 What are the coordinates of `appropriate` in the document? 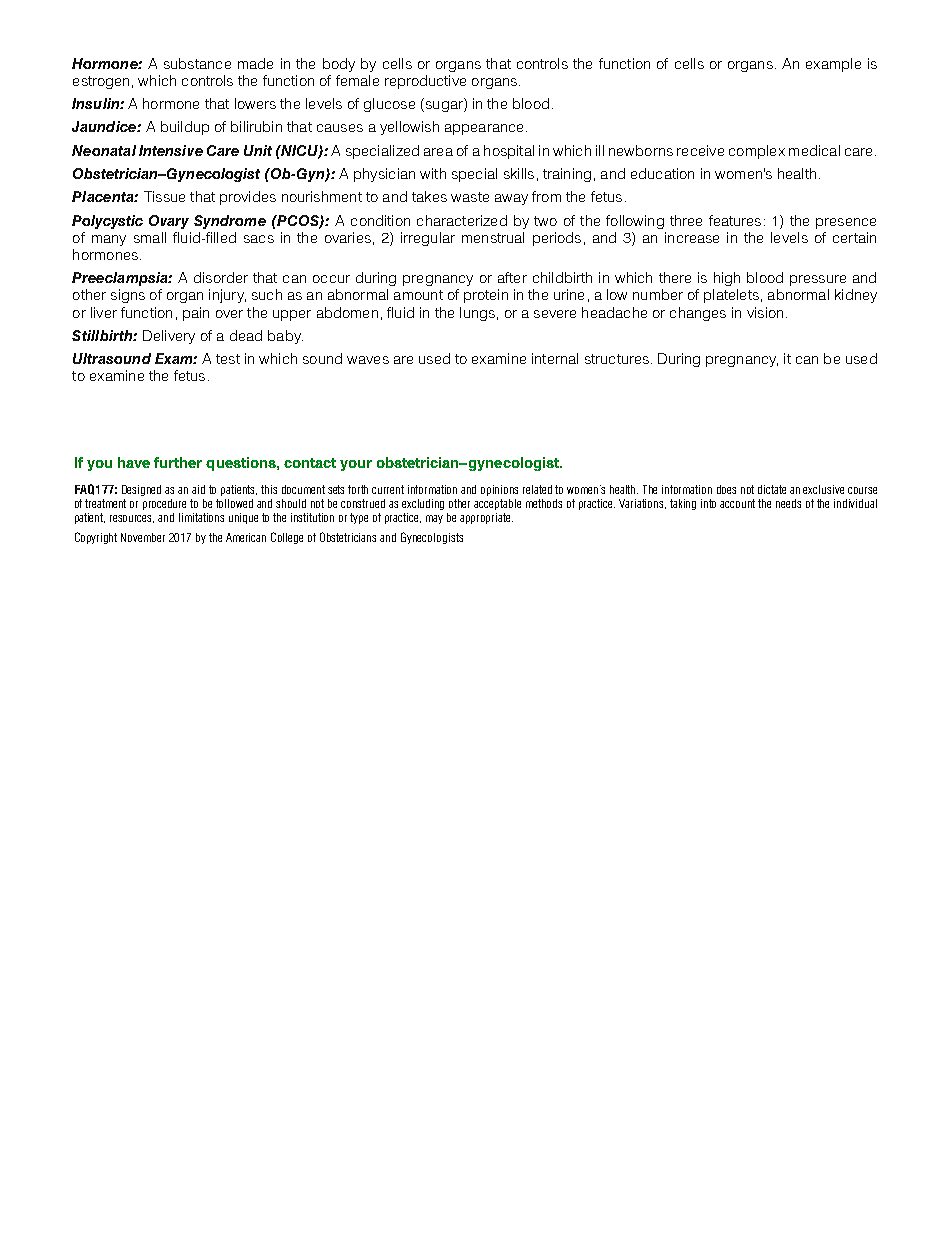 It's located at (486, 518).
